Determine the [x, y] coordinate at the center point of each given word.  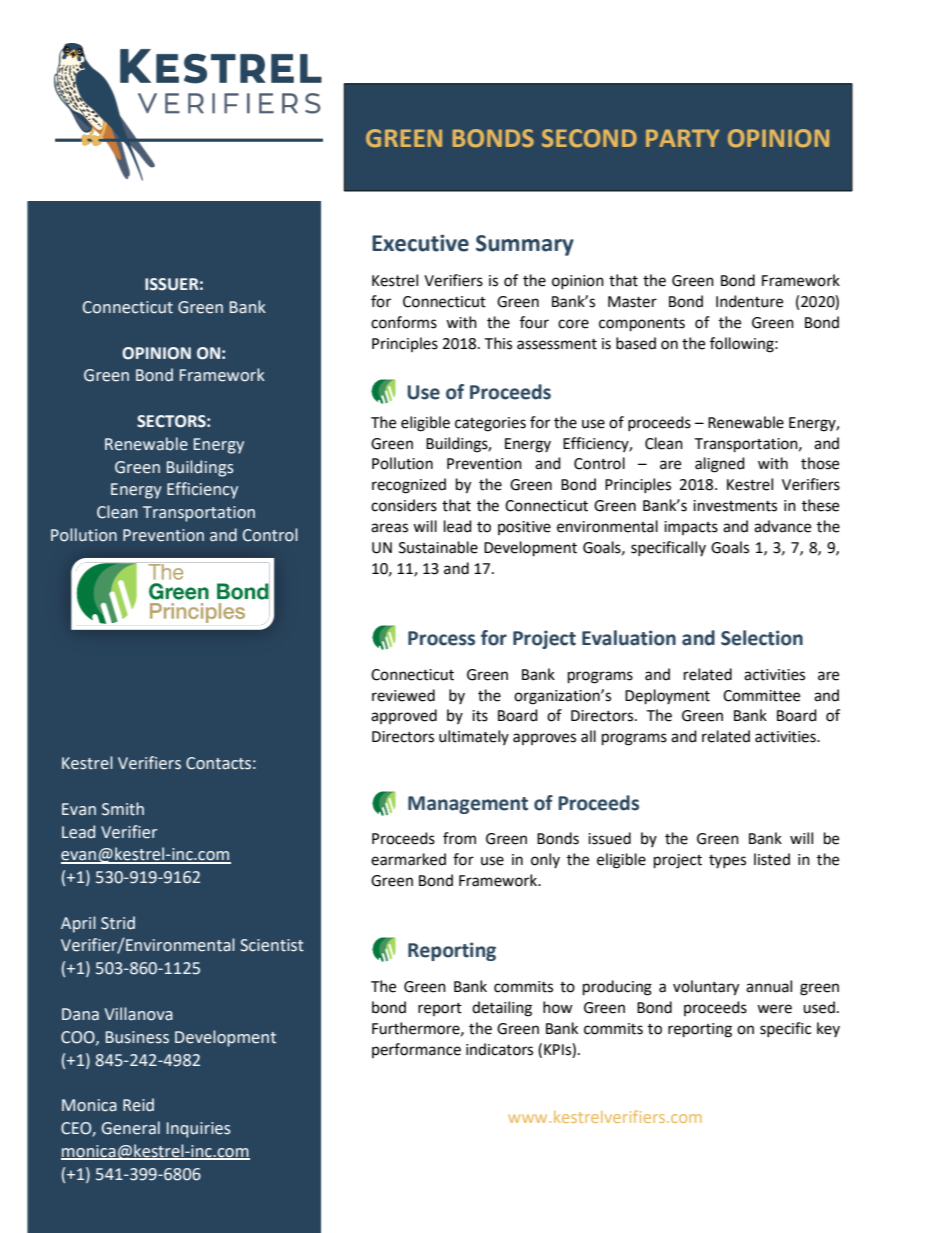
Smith [123, 809]
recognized [409, 486]
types [727, 861]
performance [416, 1050]
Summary [525, 245]
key [828, 1029]
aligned [720, 465]
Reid [138, 1105]
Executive [420, 243]
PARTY [682, 138]
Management [468, 805]
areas [389, 528]
